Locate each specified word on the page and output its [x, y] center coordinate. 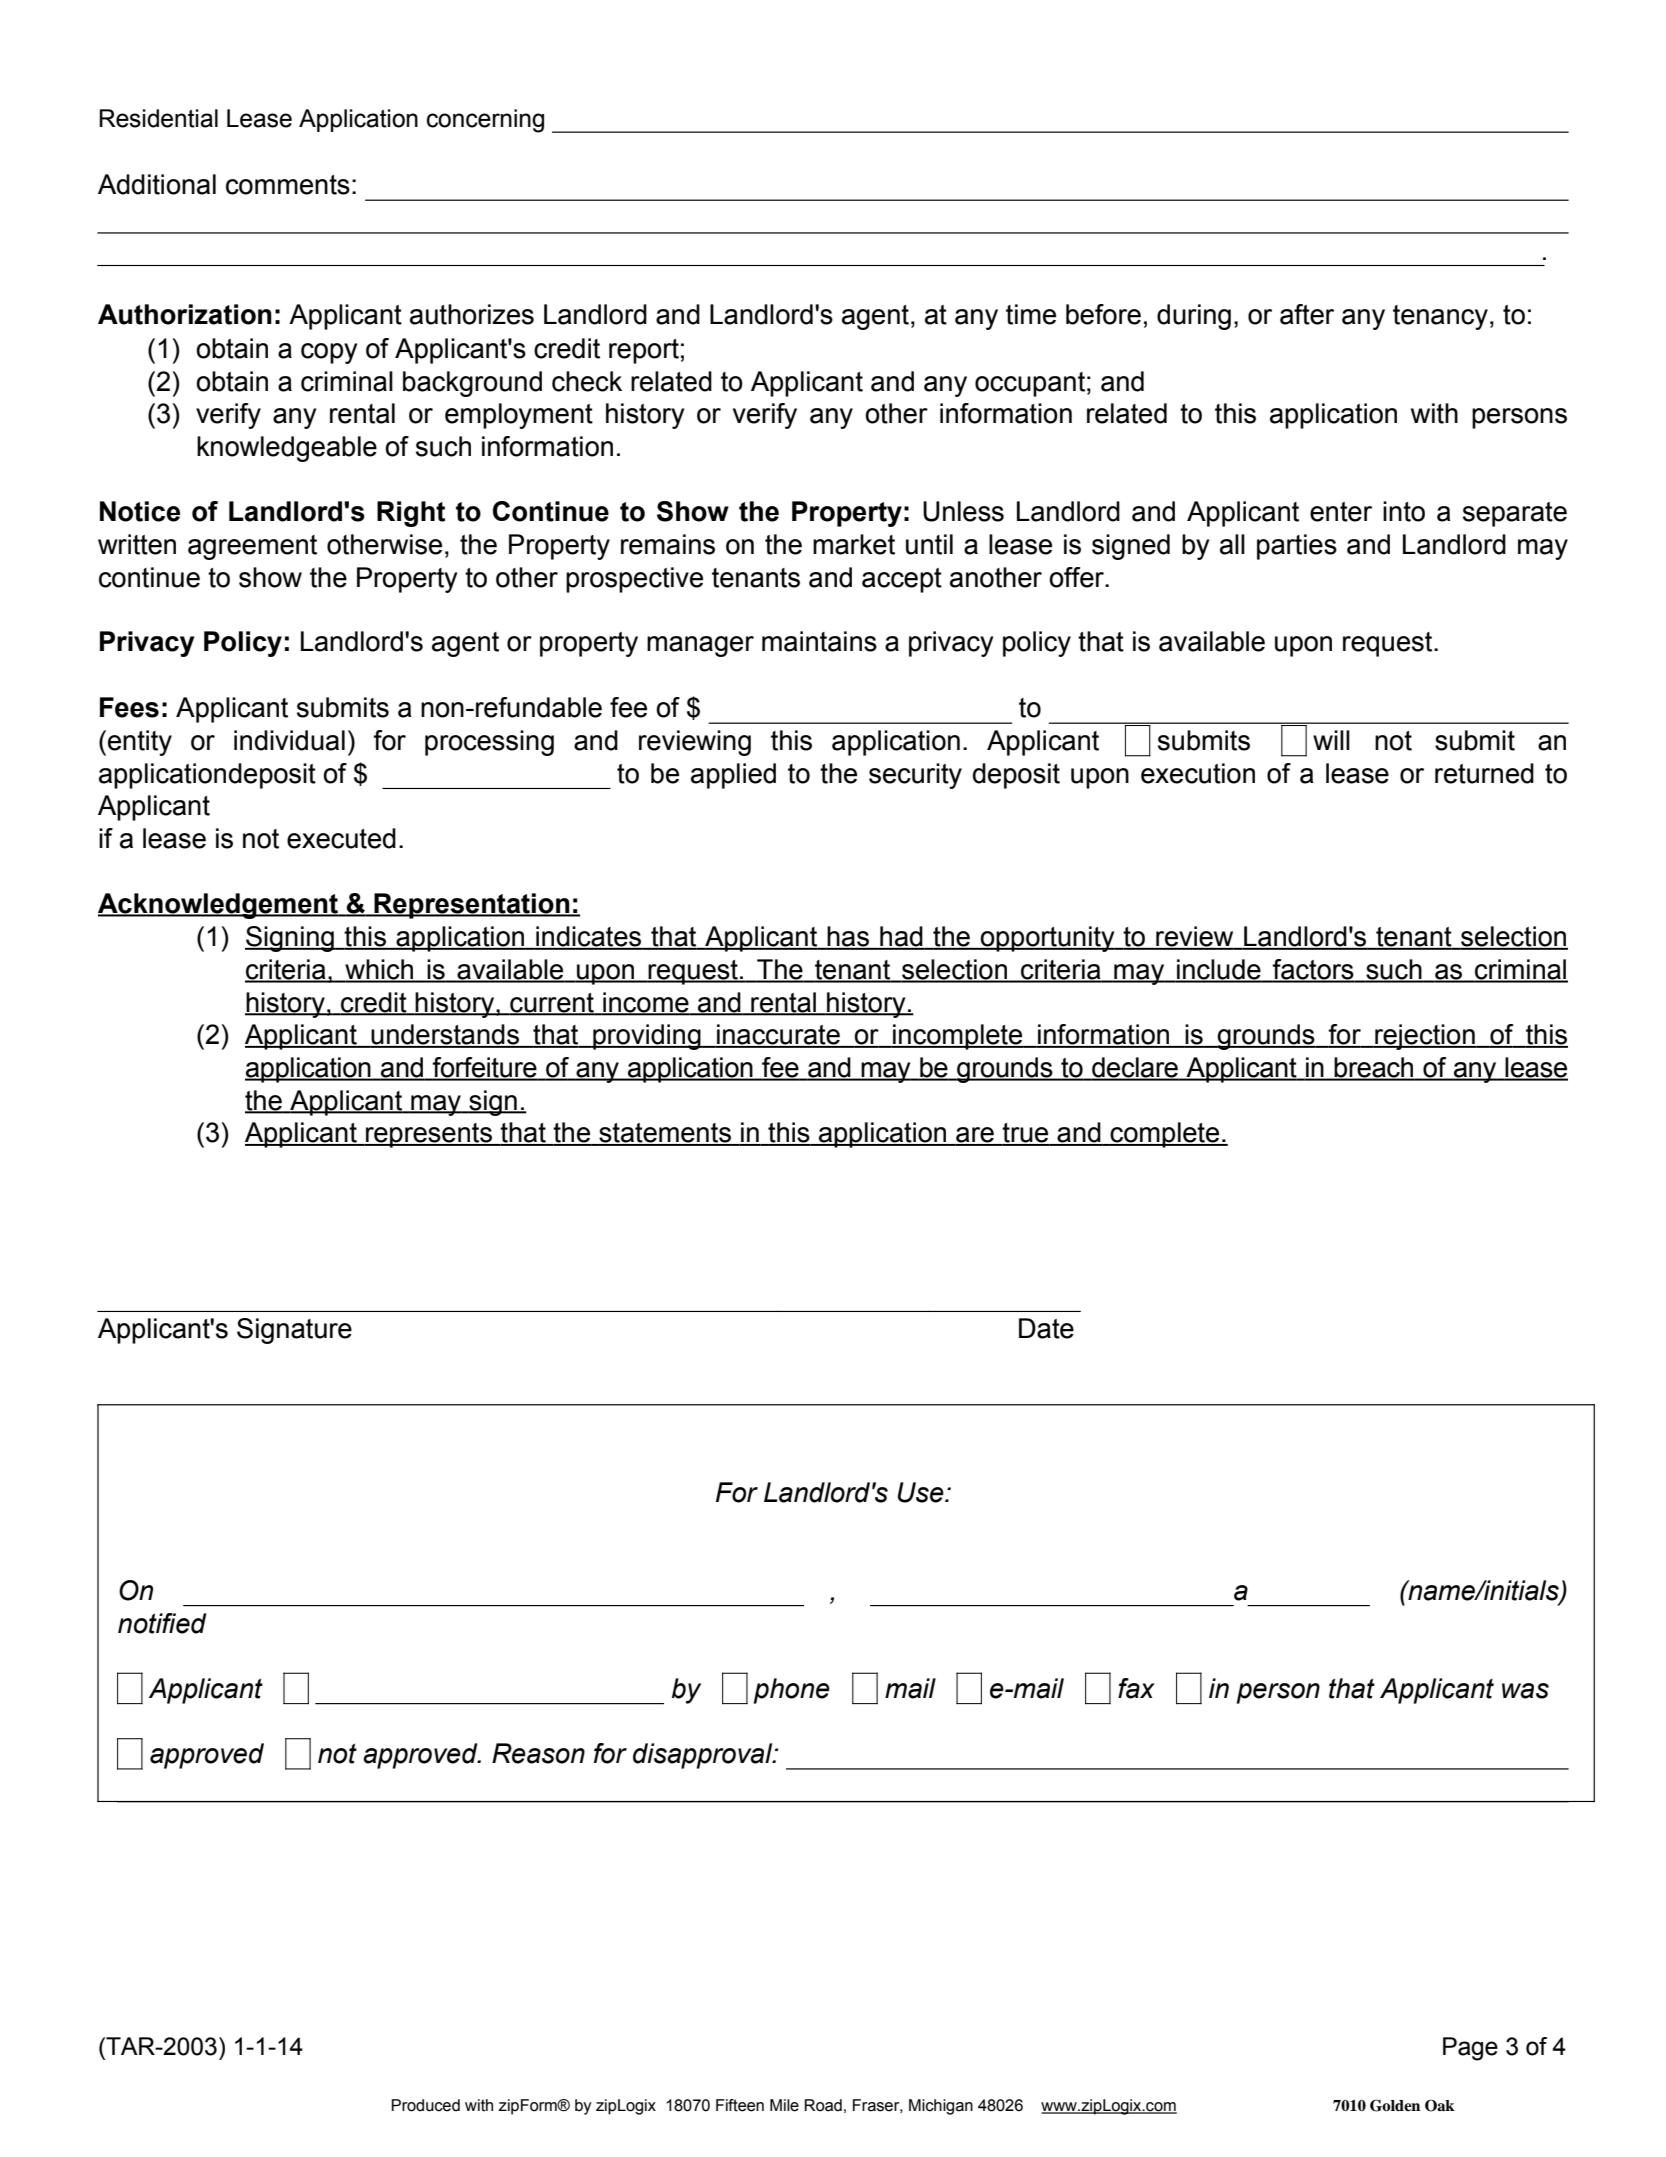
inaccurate [778, 1035]
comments [288, 185]
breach [1374, 1068]
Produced [425, 2105]
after [1307, 314]
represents [429, 1135]
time [1031, 314]
